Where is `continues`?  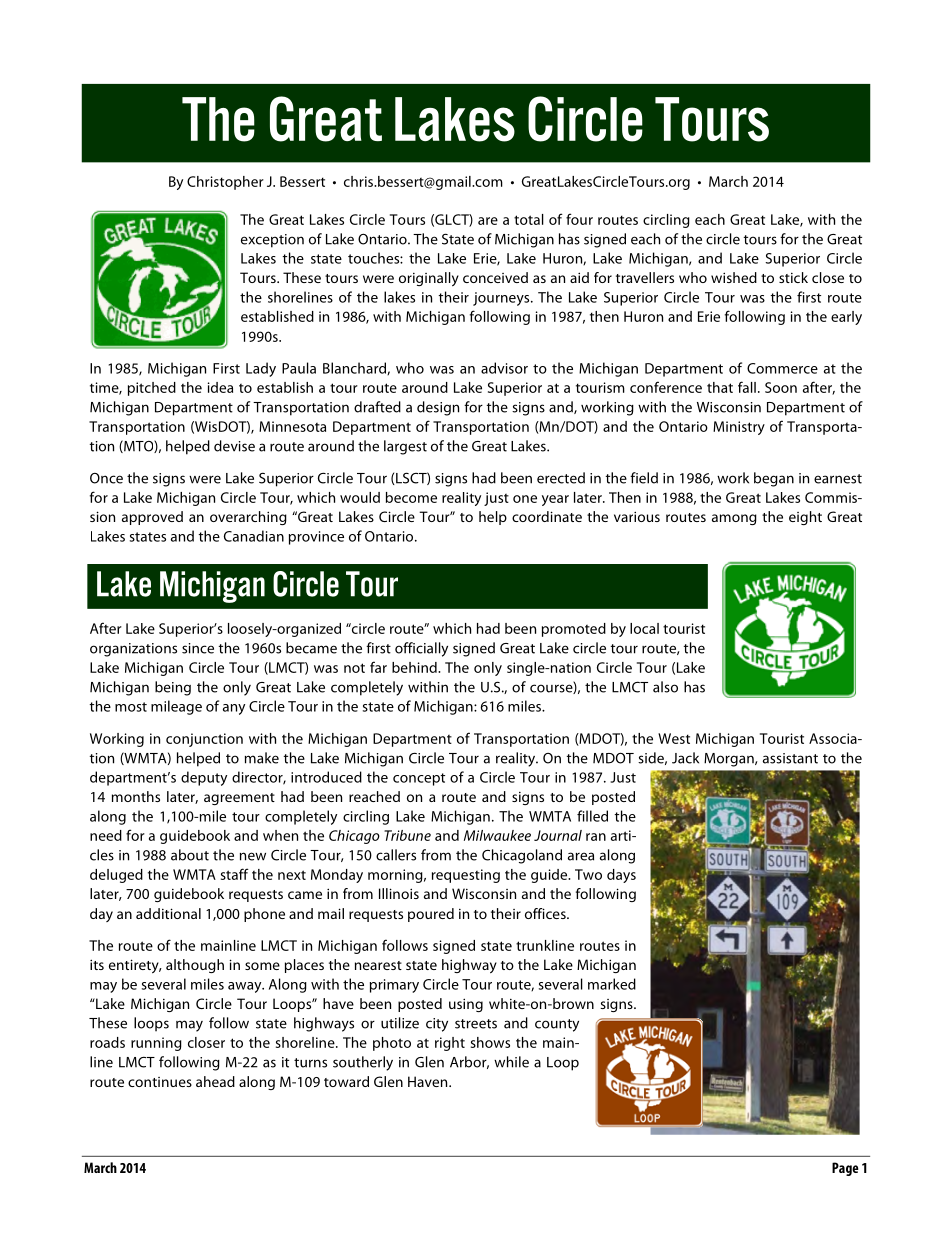 continues is located at coordinates (160, 1082).
